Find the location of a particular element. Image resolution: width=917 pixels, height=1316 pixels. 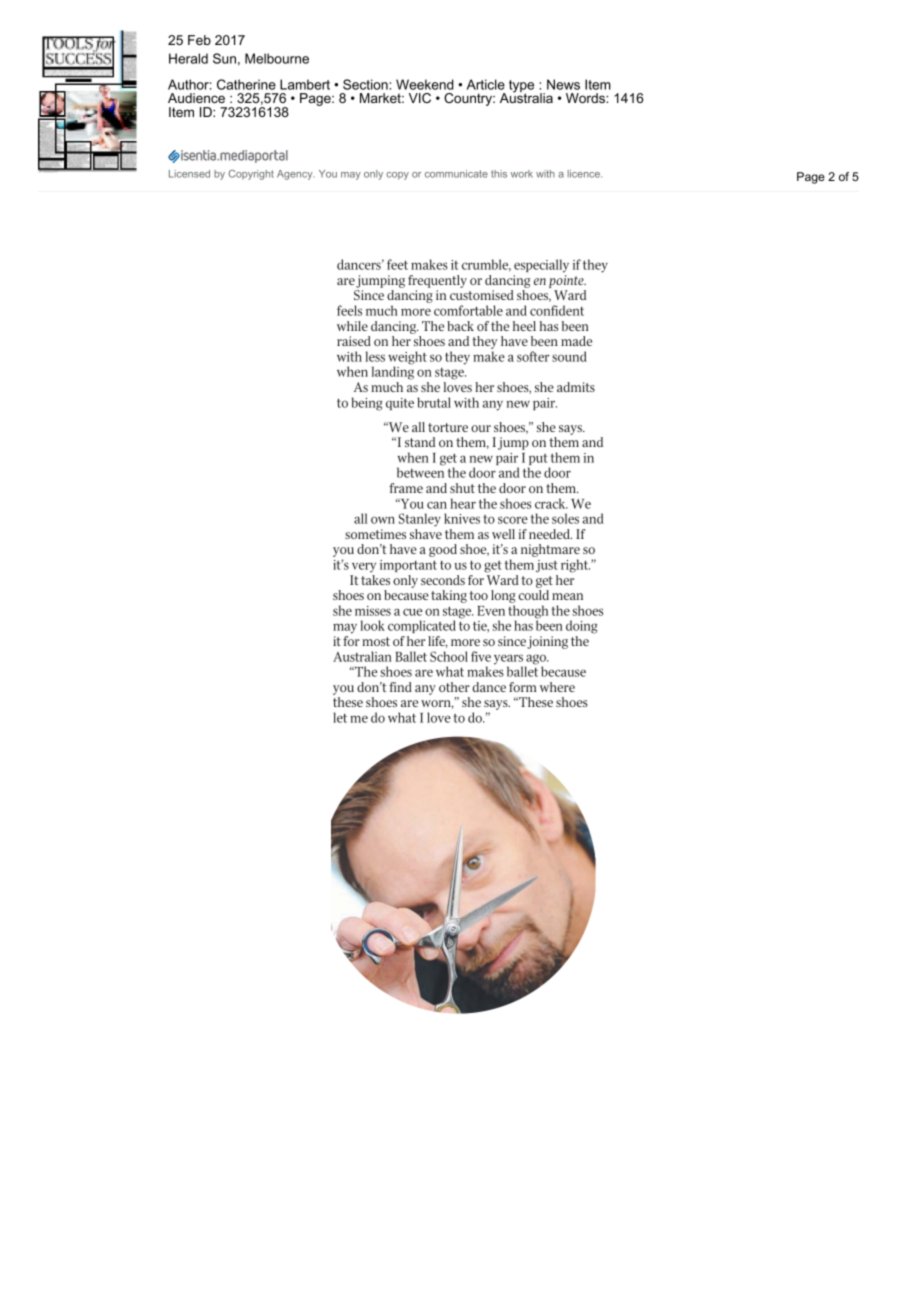

Licensed is located at coordinates (189, 174).
